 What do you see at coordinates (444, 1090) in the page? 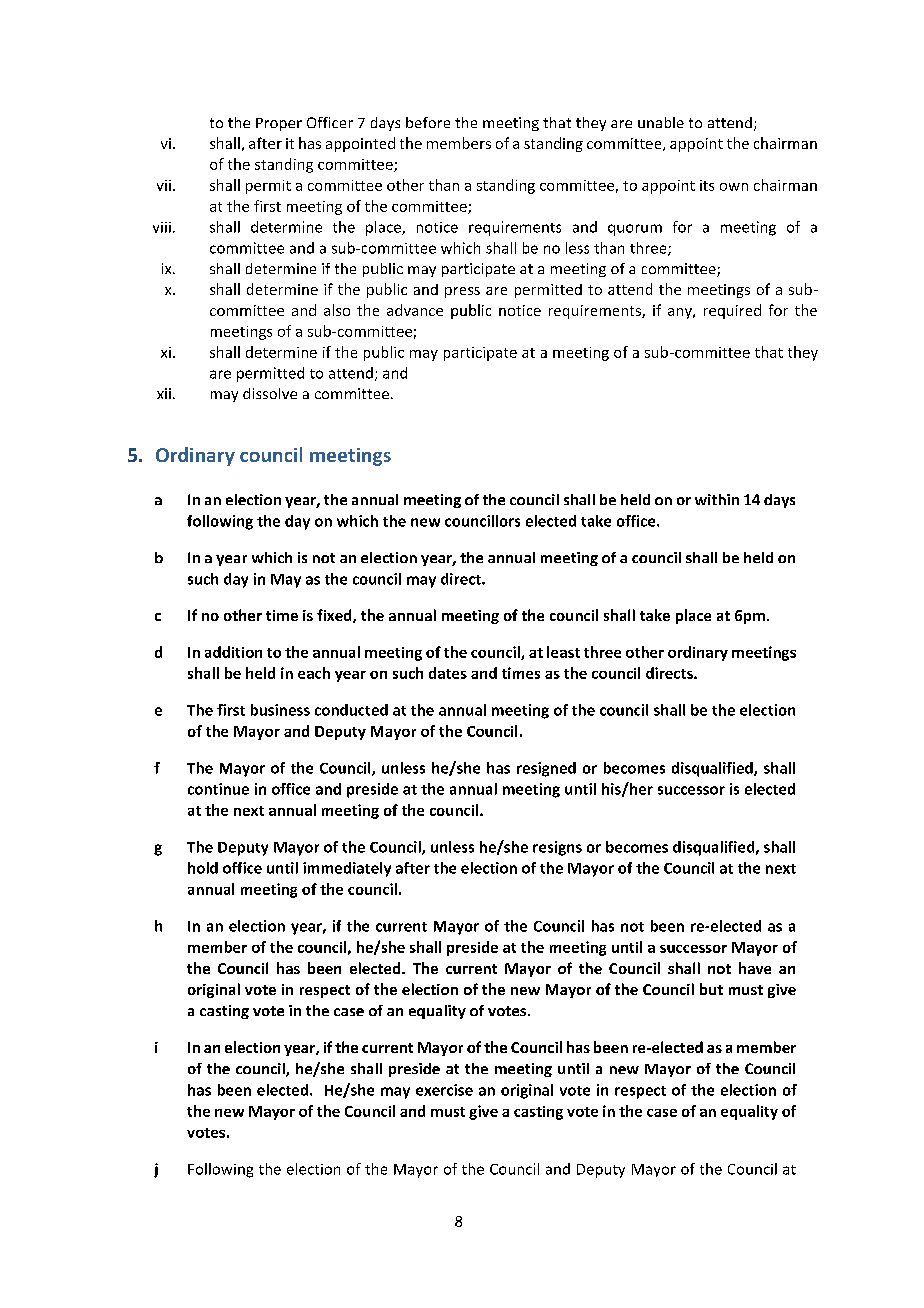
I see `exercise` at bounding box center [444, 1090].
